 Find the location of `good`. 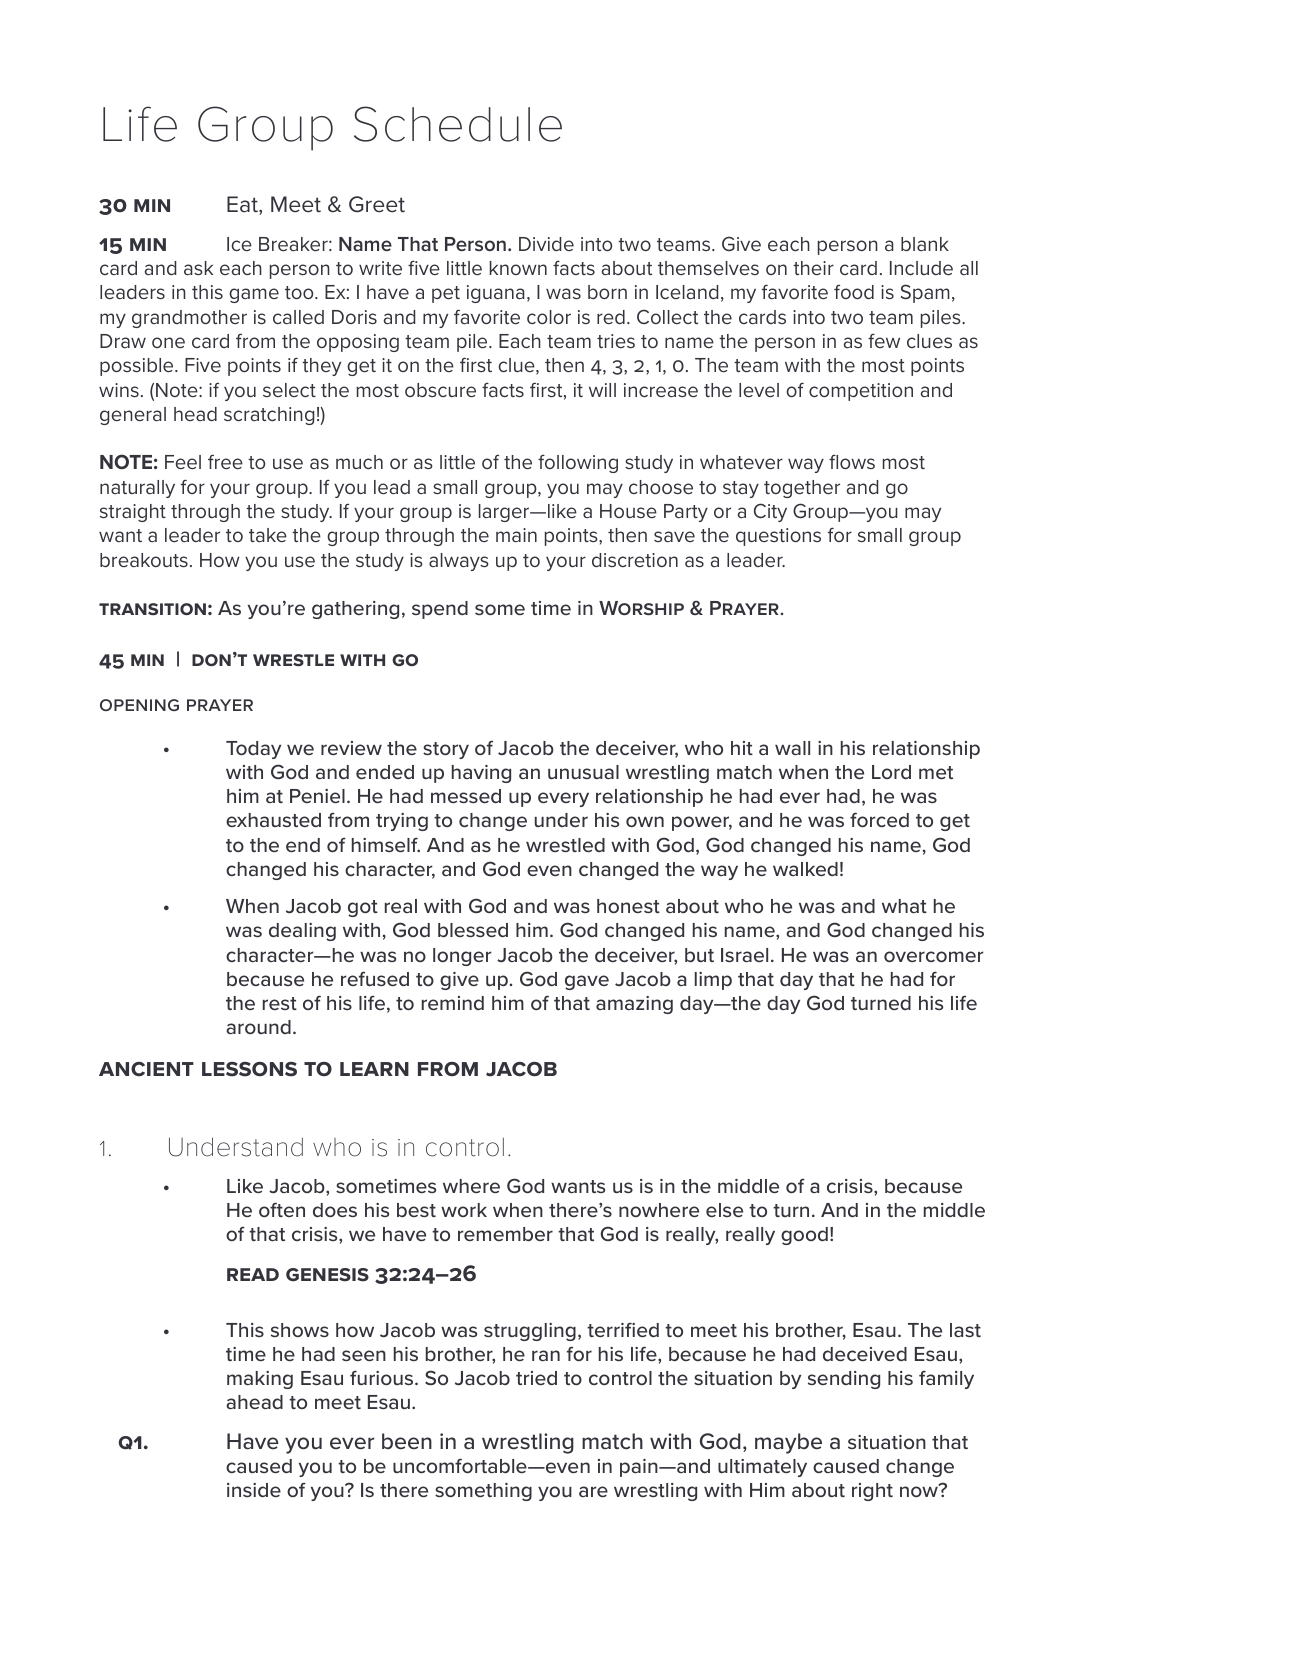

good is located at coordinates (804, 1236).
